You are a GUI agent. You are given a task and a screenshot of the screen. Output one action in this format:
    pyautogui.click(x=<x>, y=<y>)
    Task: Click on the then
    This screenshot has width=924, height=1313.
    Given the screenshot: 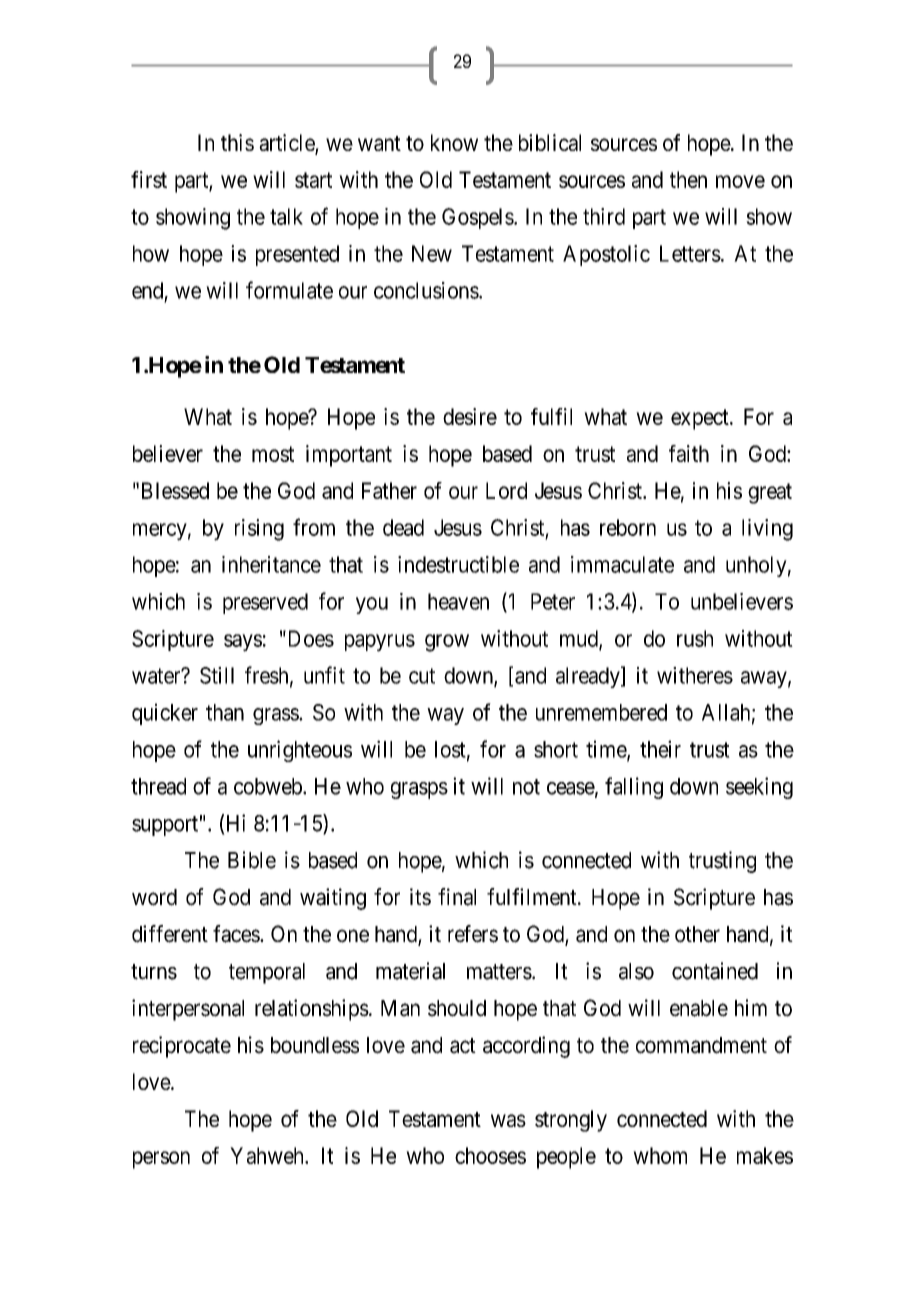 What is the action you would take?
    pyautogui.click(x=688, y=179)
